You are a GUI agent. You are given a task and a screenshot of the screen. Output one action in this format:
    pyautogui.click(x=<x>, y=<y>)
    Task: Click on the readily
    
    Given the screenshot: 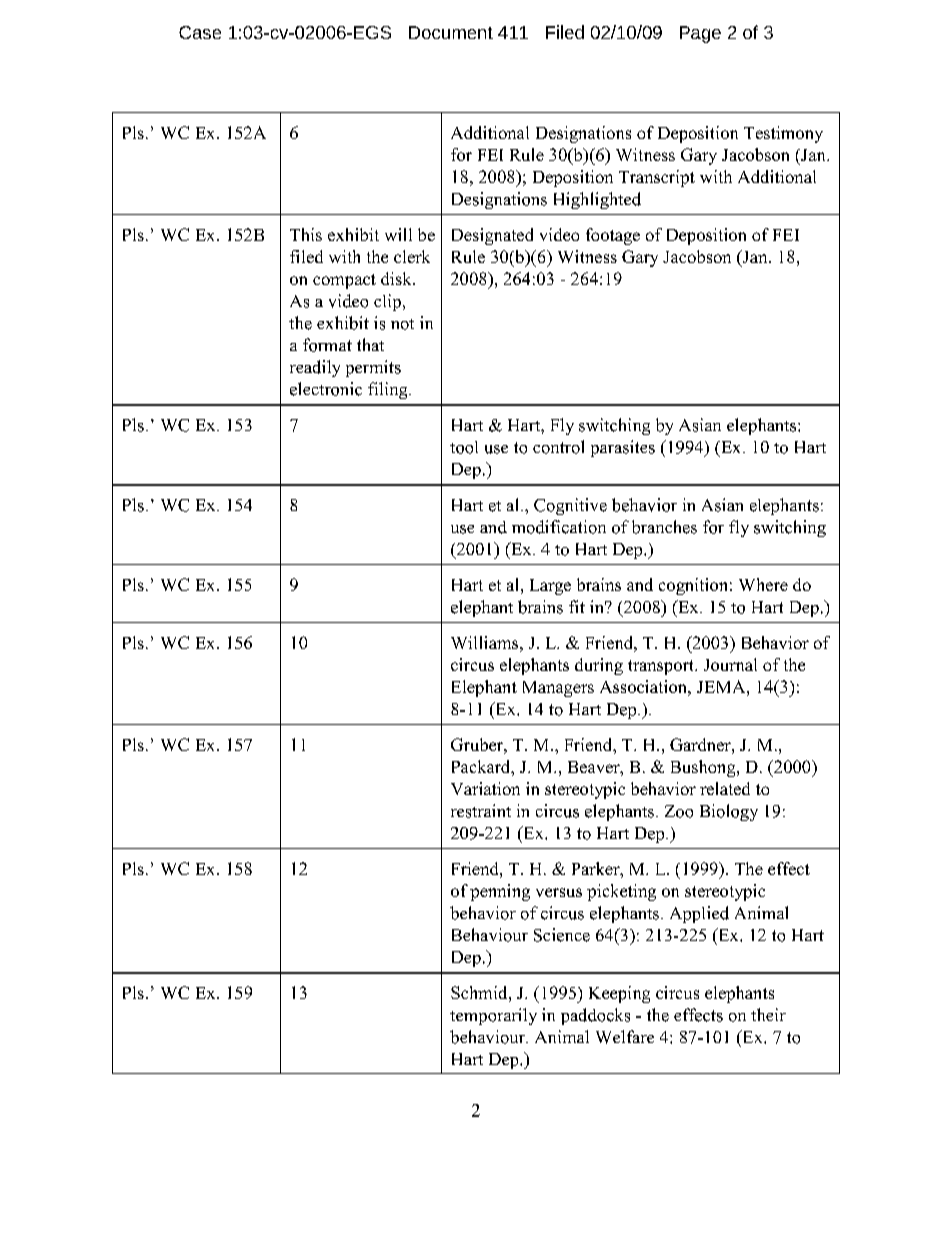 What is the action you would take?
    pyautogui.click(x=315, y=368)
